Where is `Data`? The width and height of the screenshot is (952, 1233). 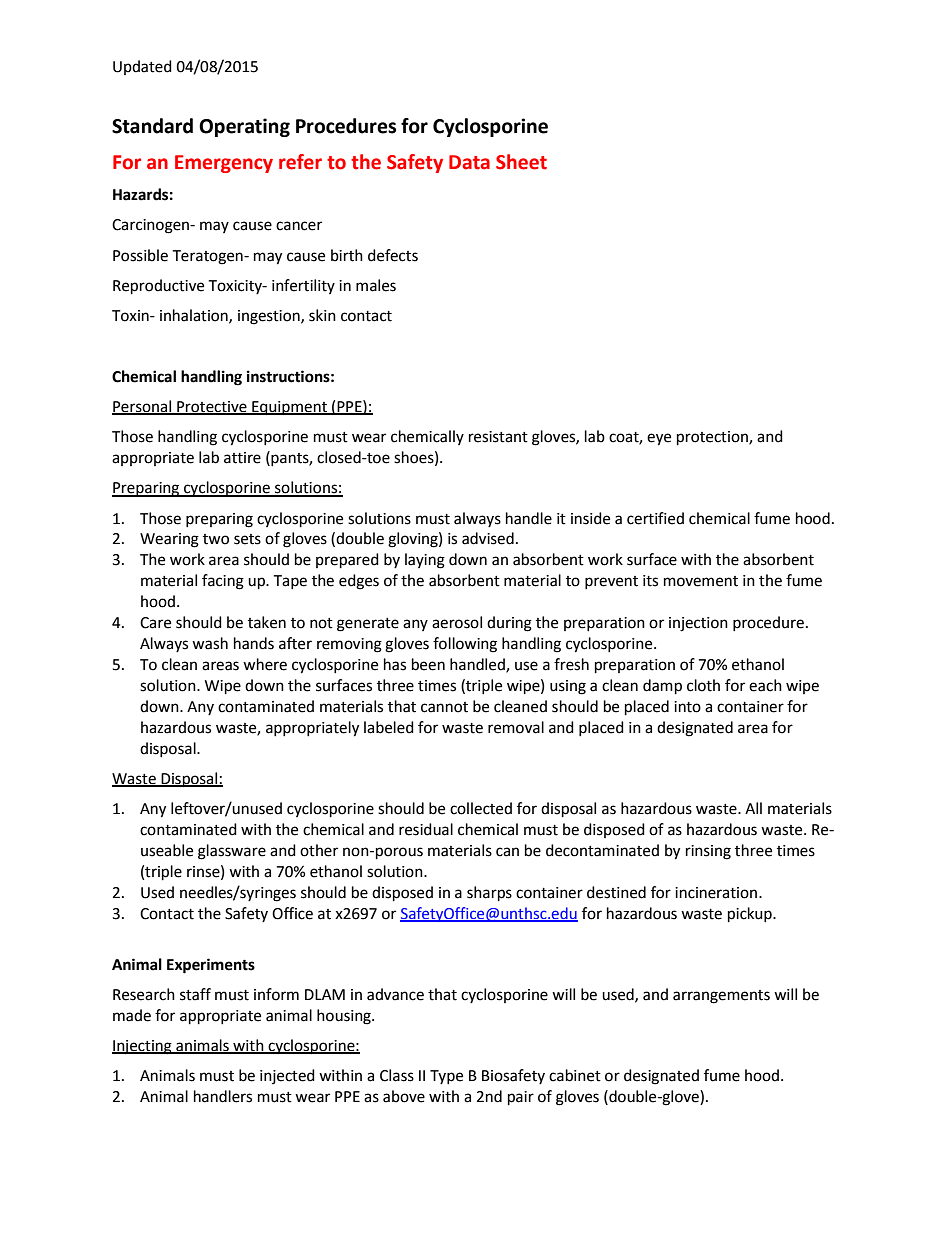
Data is located at coordinates (469, 162).
